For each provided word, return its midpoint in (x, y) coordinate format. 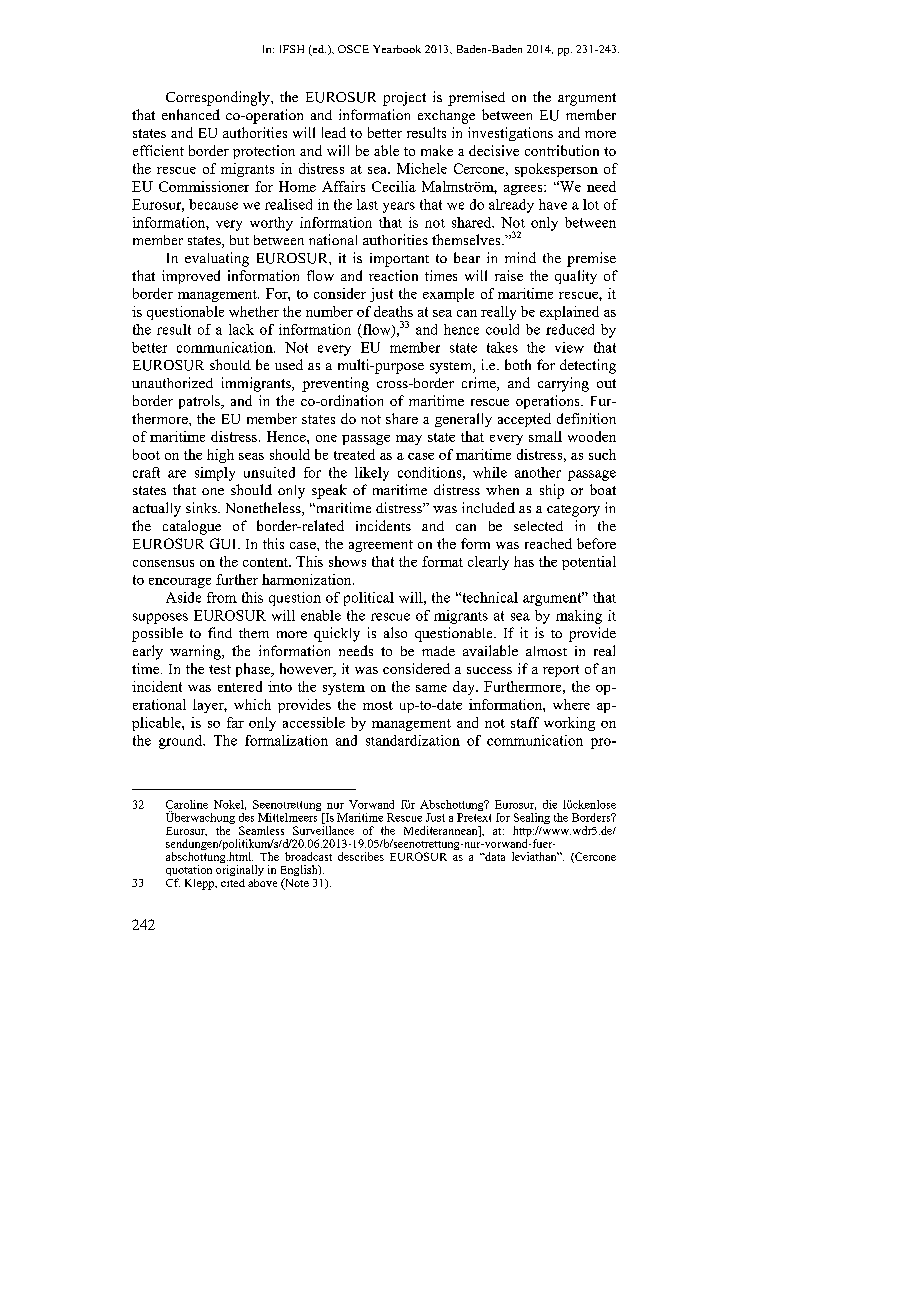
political (369, 599)
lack (241, 329)
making (579, 617)
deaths (393, 311)
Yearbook (397, 49)
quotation (189, 872)
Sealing (532, 820)
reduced (570, 329)
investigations (510, 134)
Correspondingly (219, 98)
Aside (183, 597)
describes (361, 856)
